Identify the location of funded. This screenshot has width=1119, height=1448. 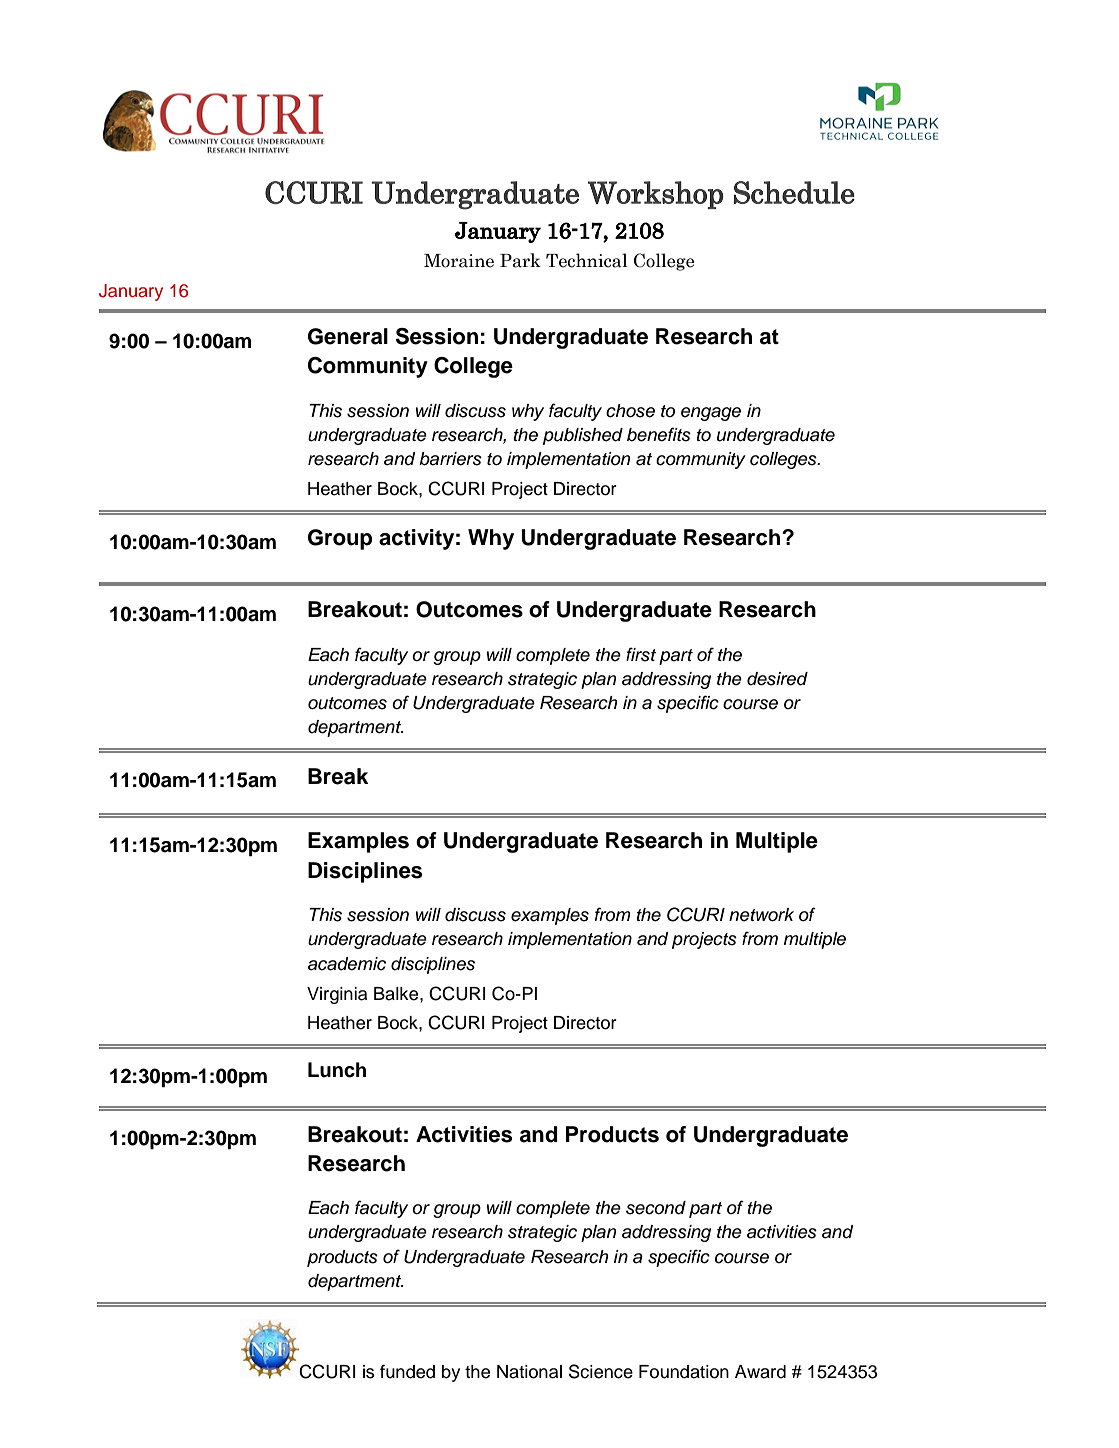
(407, 1371).
